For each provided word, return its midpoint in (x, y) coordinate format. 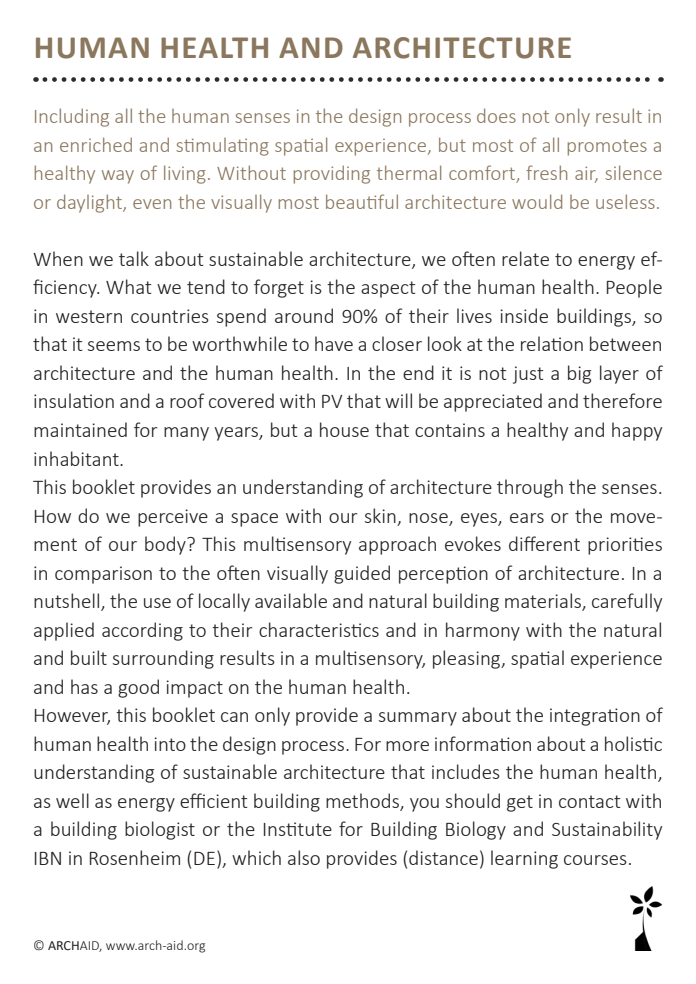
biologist (160, 830)
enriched (96, 144)
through (530, 488)
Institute (298, 829)
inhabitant (77, 458)
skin (380, 515)
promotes (607, 148)
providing (332, 174)
